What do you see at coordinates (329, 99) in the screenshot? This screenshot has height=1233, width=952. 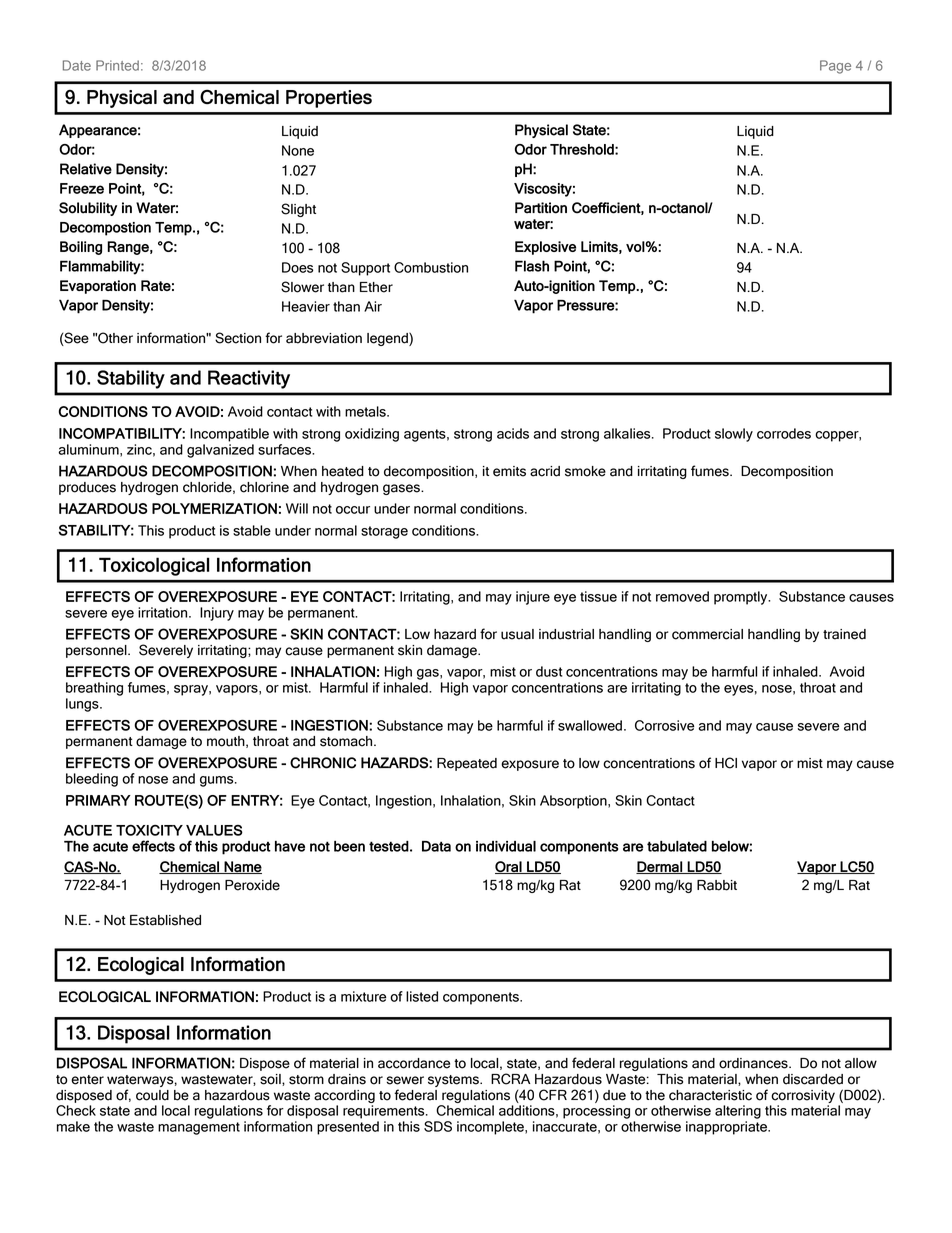 I see `Properties` at bounding box center [329, 99].
